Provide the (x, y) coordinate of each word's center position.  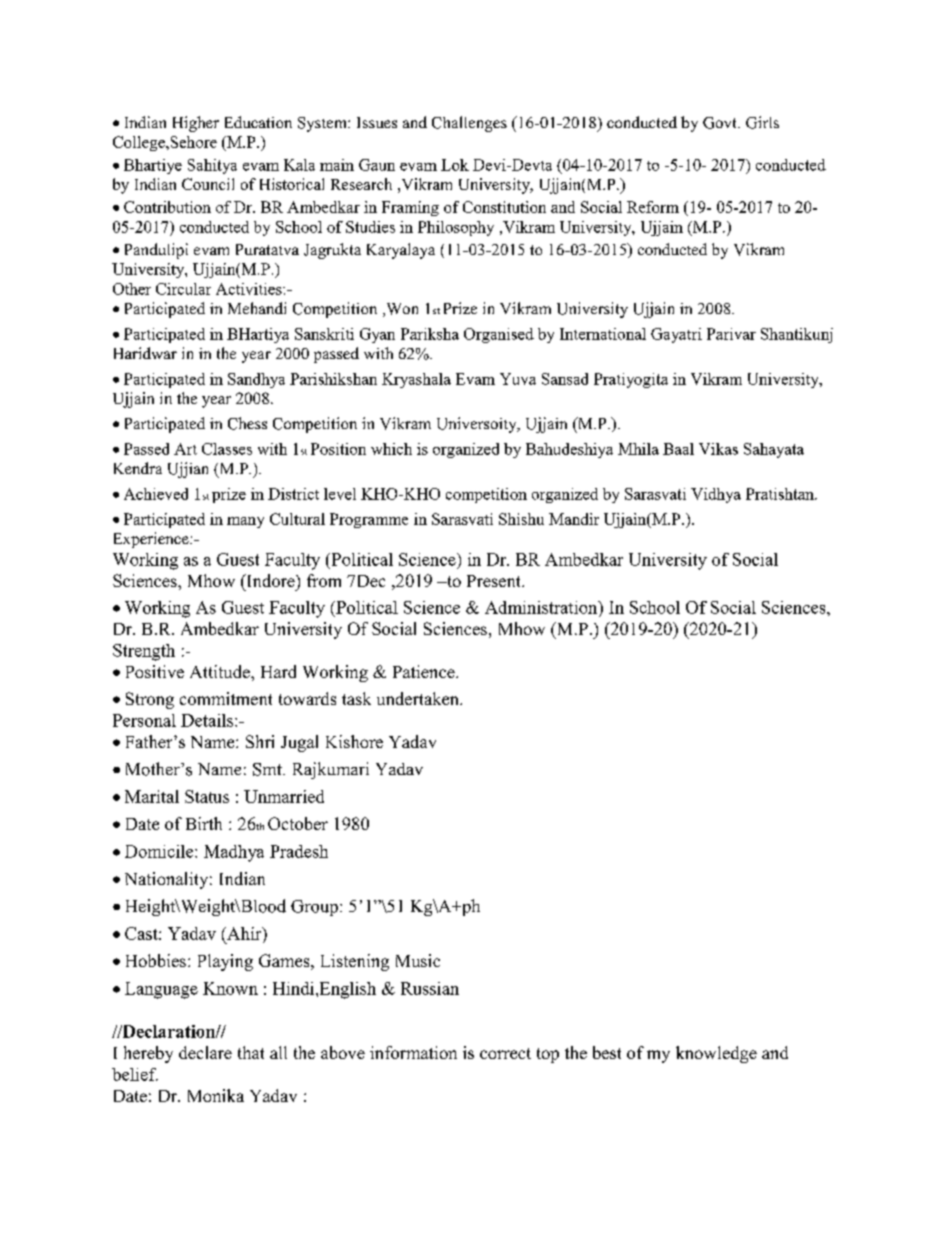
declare (205, 1052)
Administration (542, 607)
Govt (721, 123)
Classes (227, 449)
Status (207, 796)
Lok (455, 165)
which (391, 449)
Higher (196, 124)
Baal (678, 449)
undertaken (419, 698)
